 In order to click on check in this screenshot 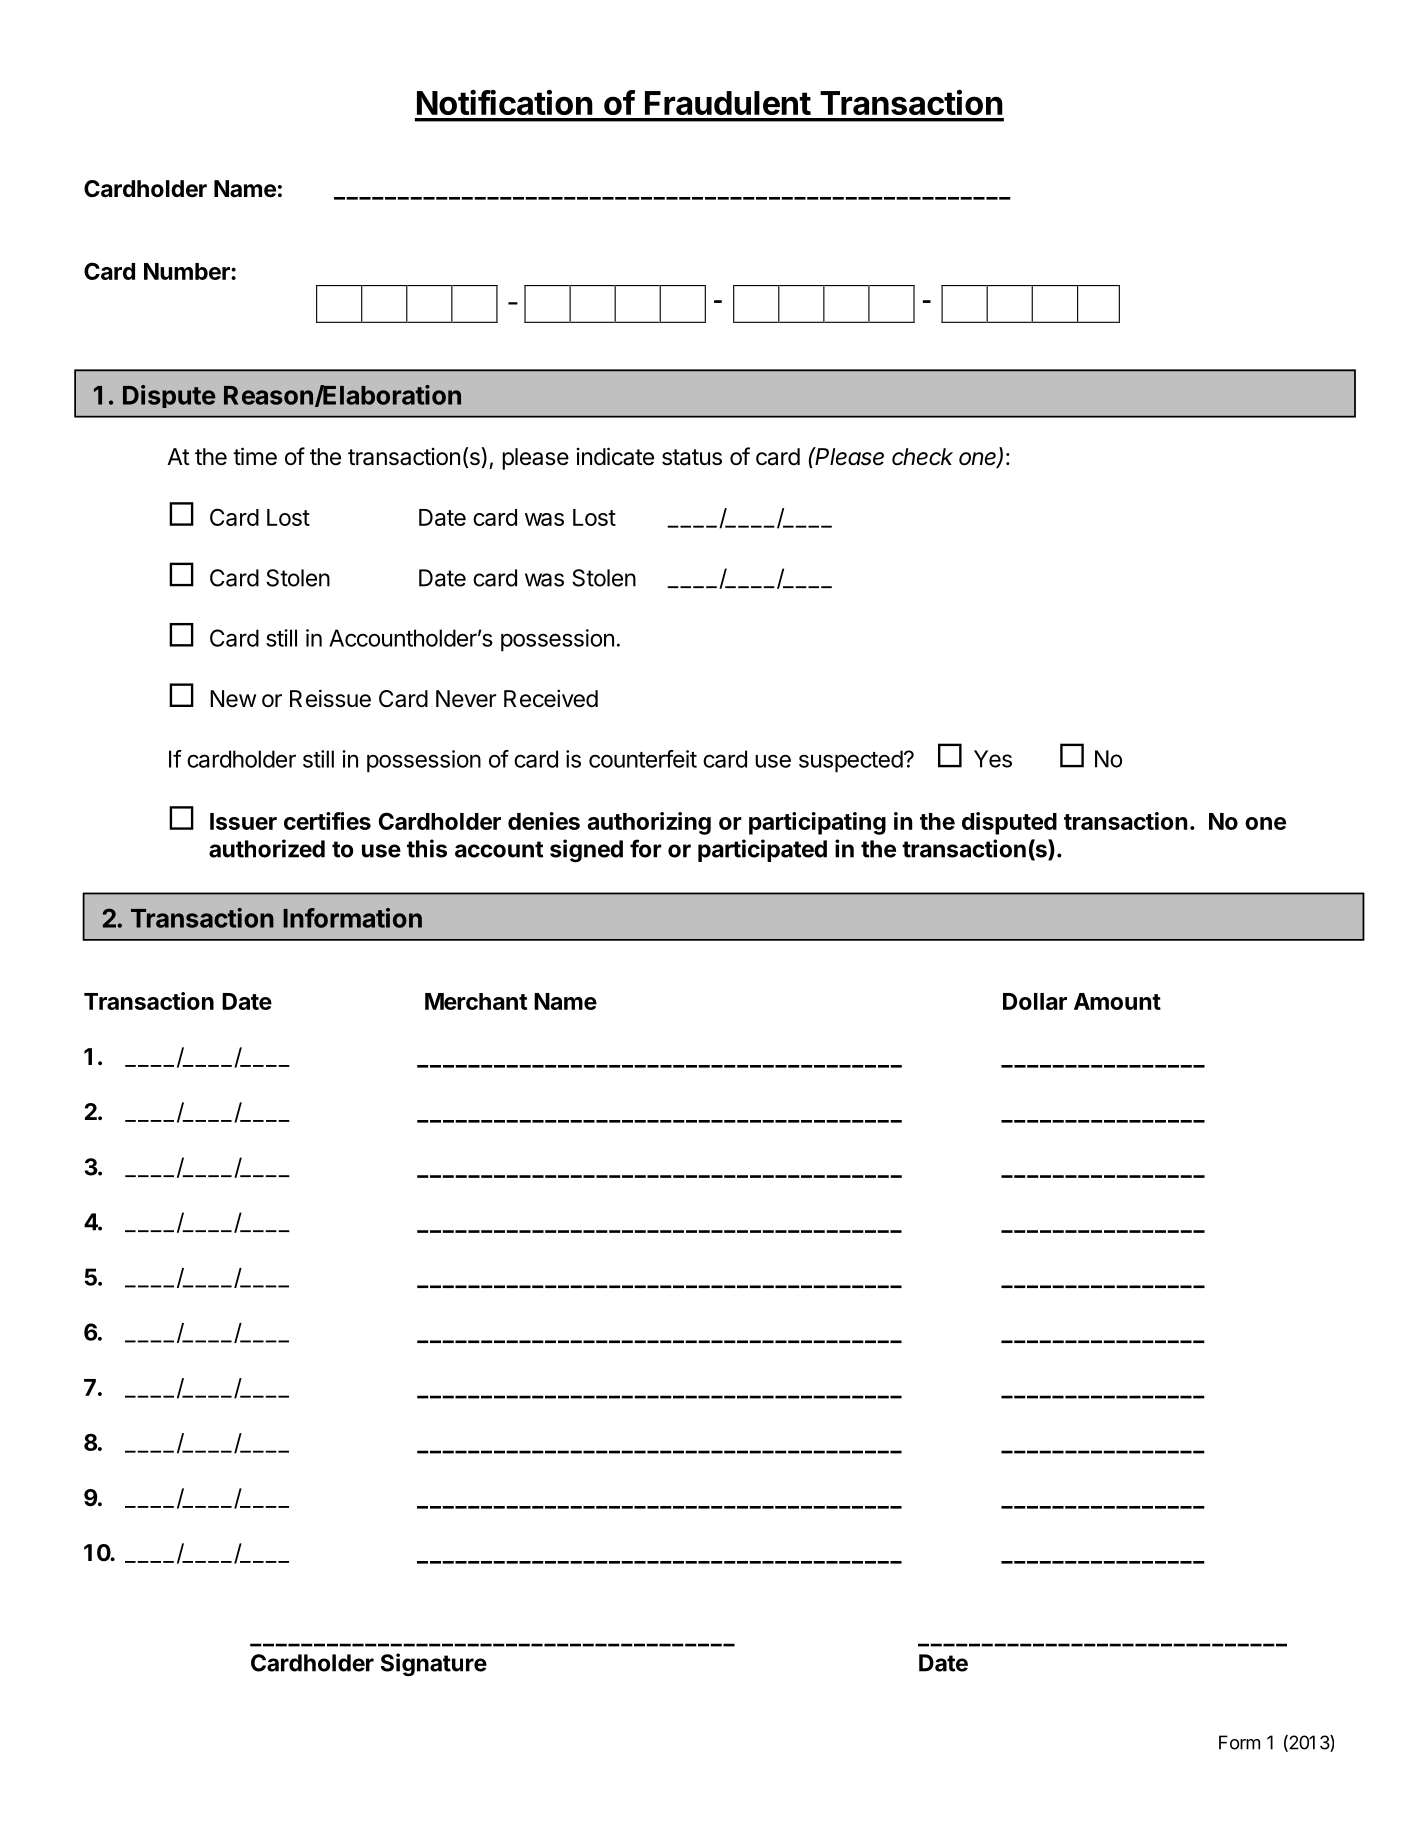, I will do `click(922, 457)`.
